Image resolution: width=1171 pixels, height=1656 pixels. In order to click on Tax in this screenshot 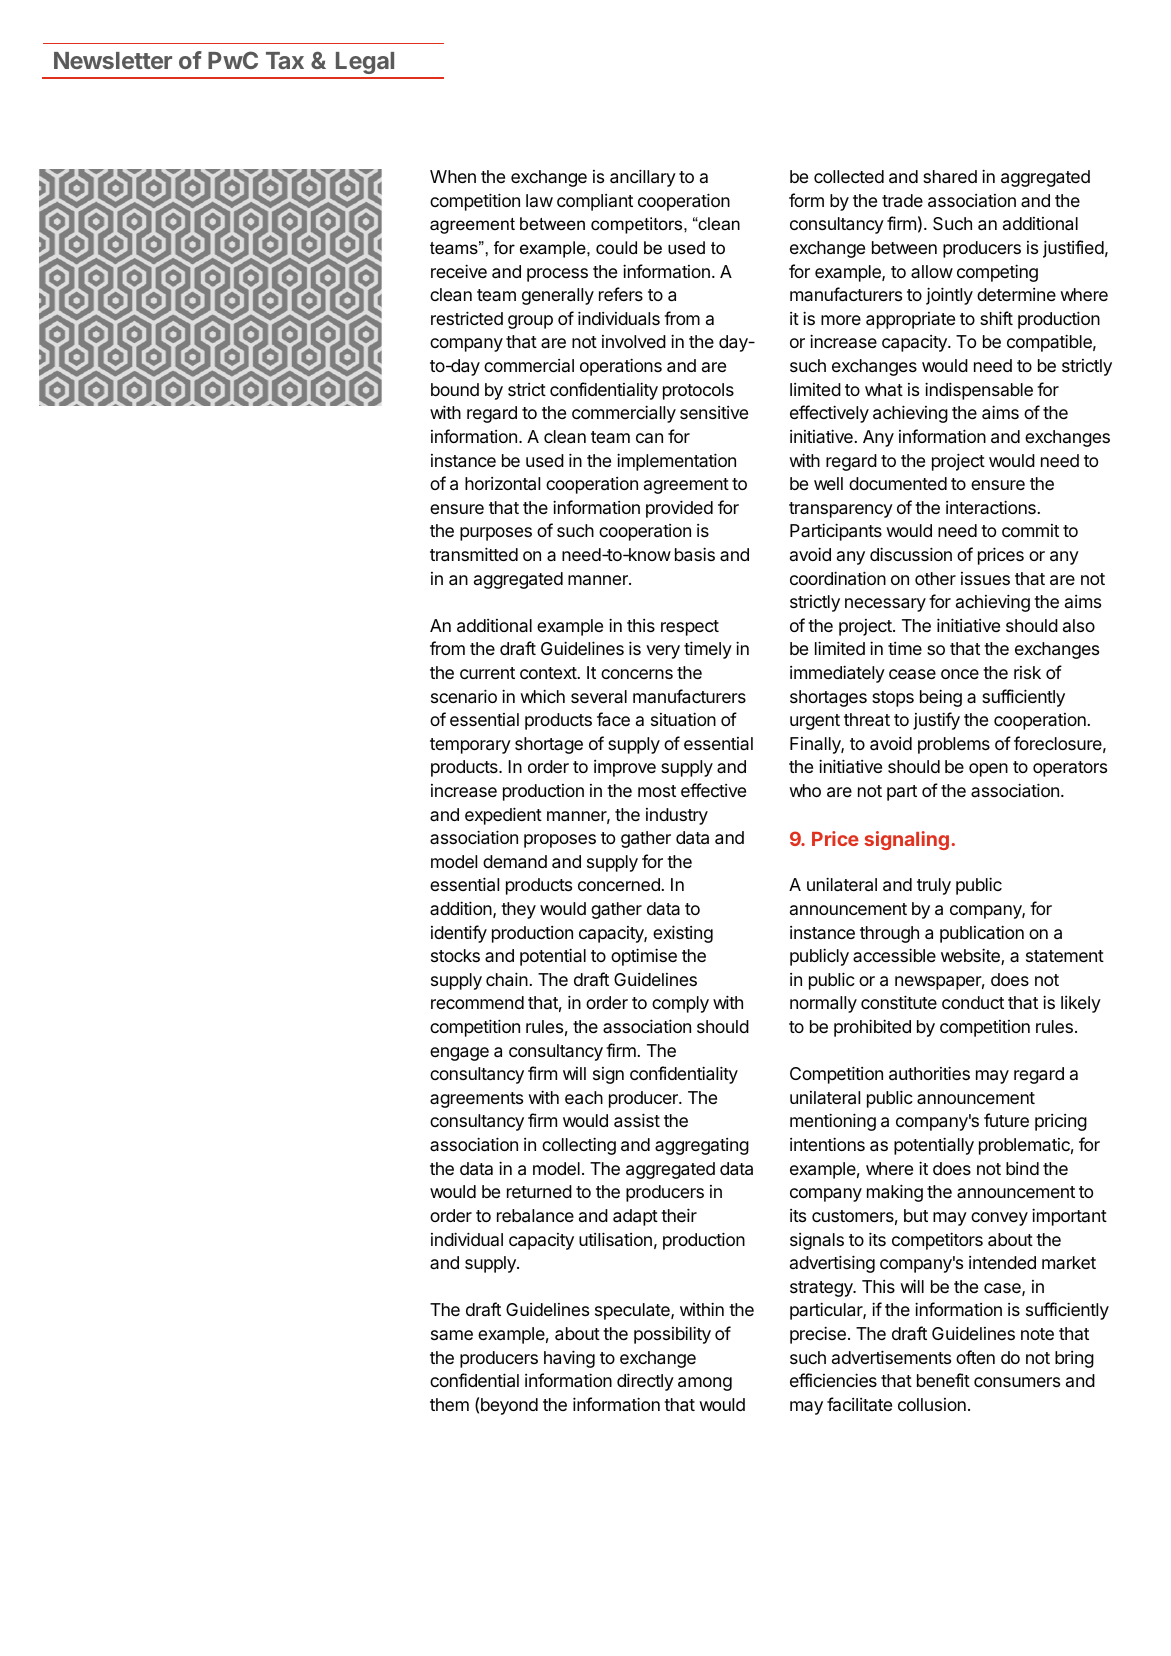, I will do `click(285, 60)`.
